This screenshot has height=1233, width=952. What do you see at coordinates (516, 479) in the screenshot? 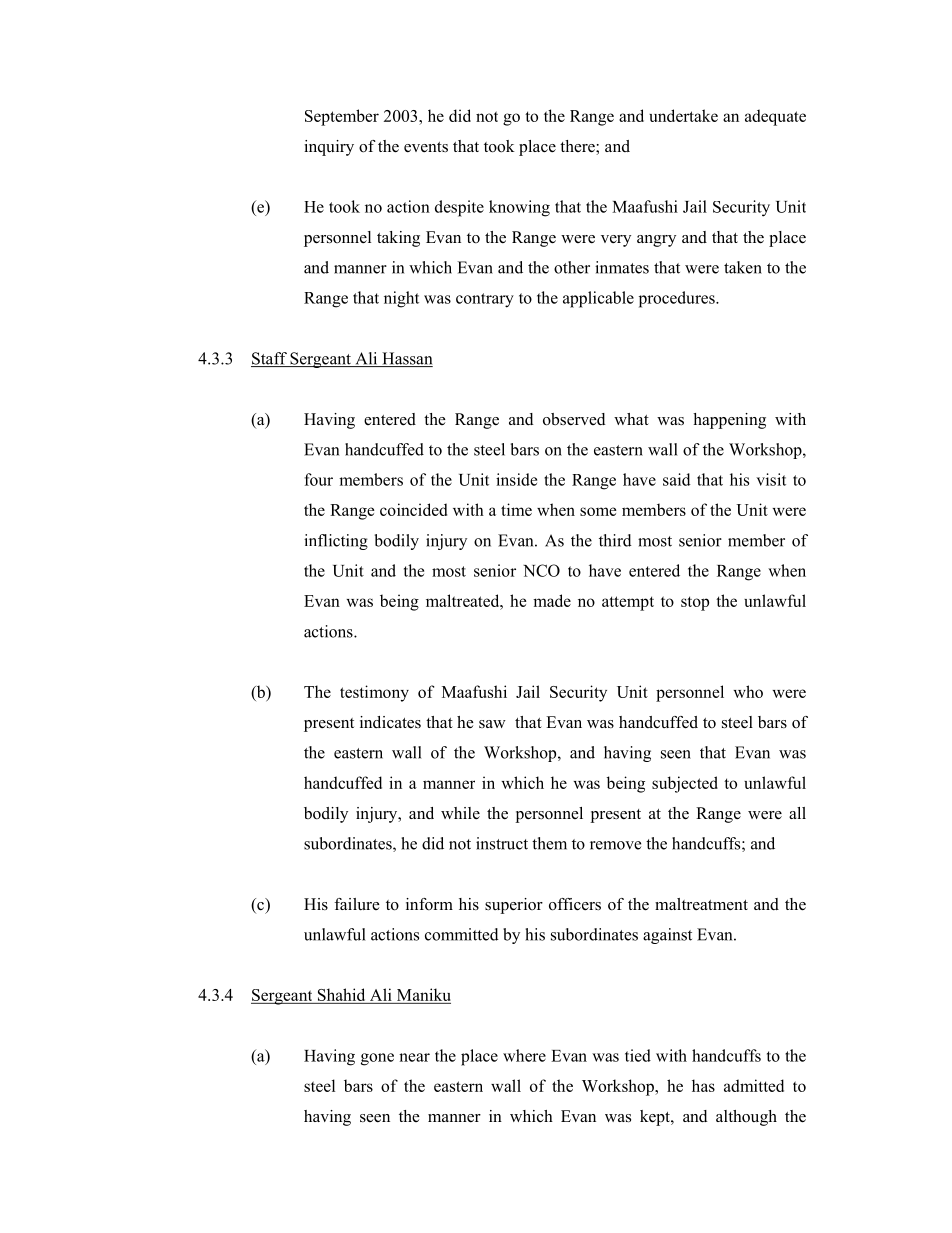
I see `inside` at bounding box center [516, 479].
